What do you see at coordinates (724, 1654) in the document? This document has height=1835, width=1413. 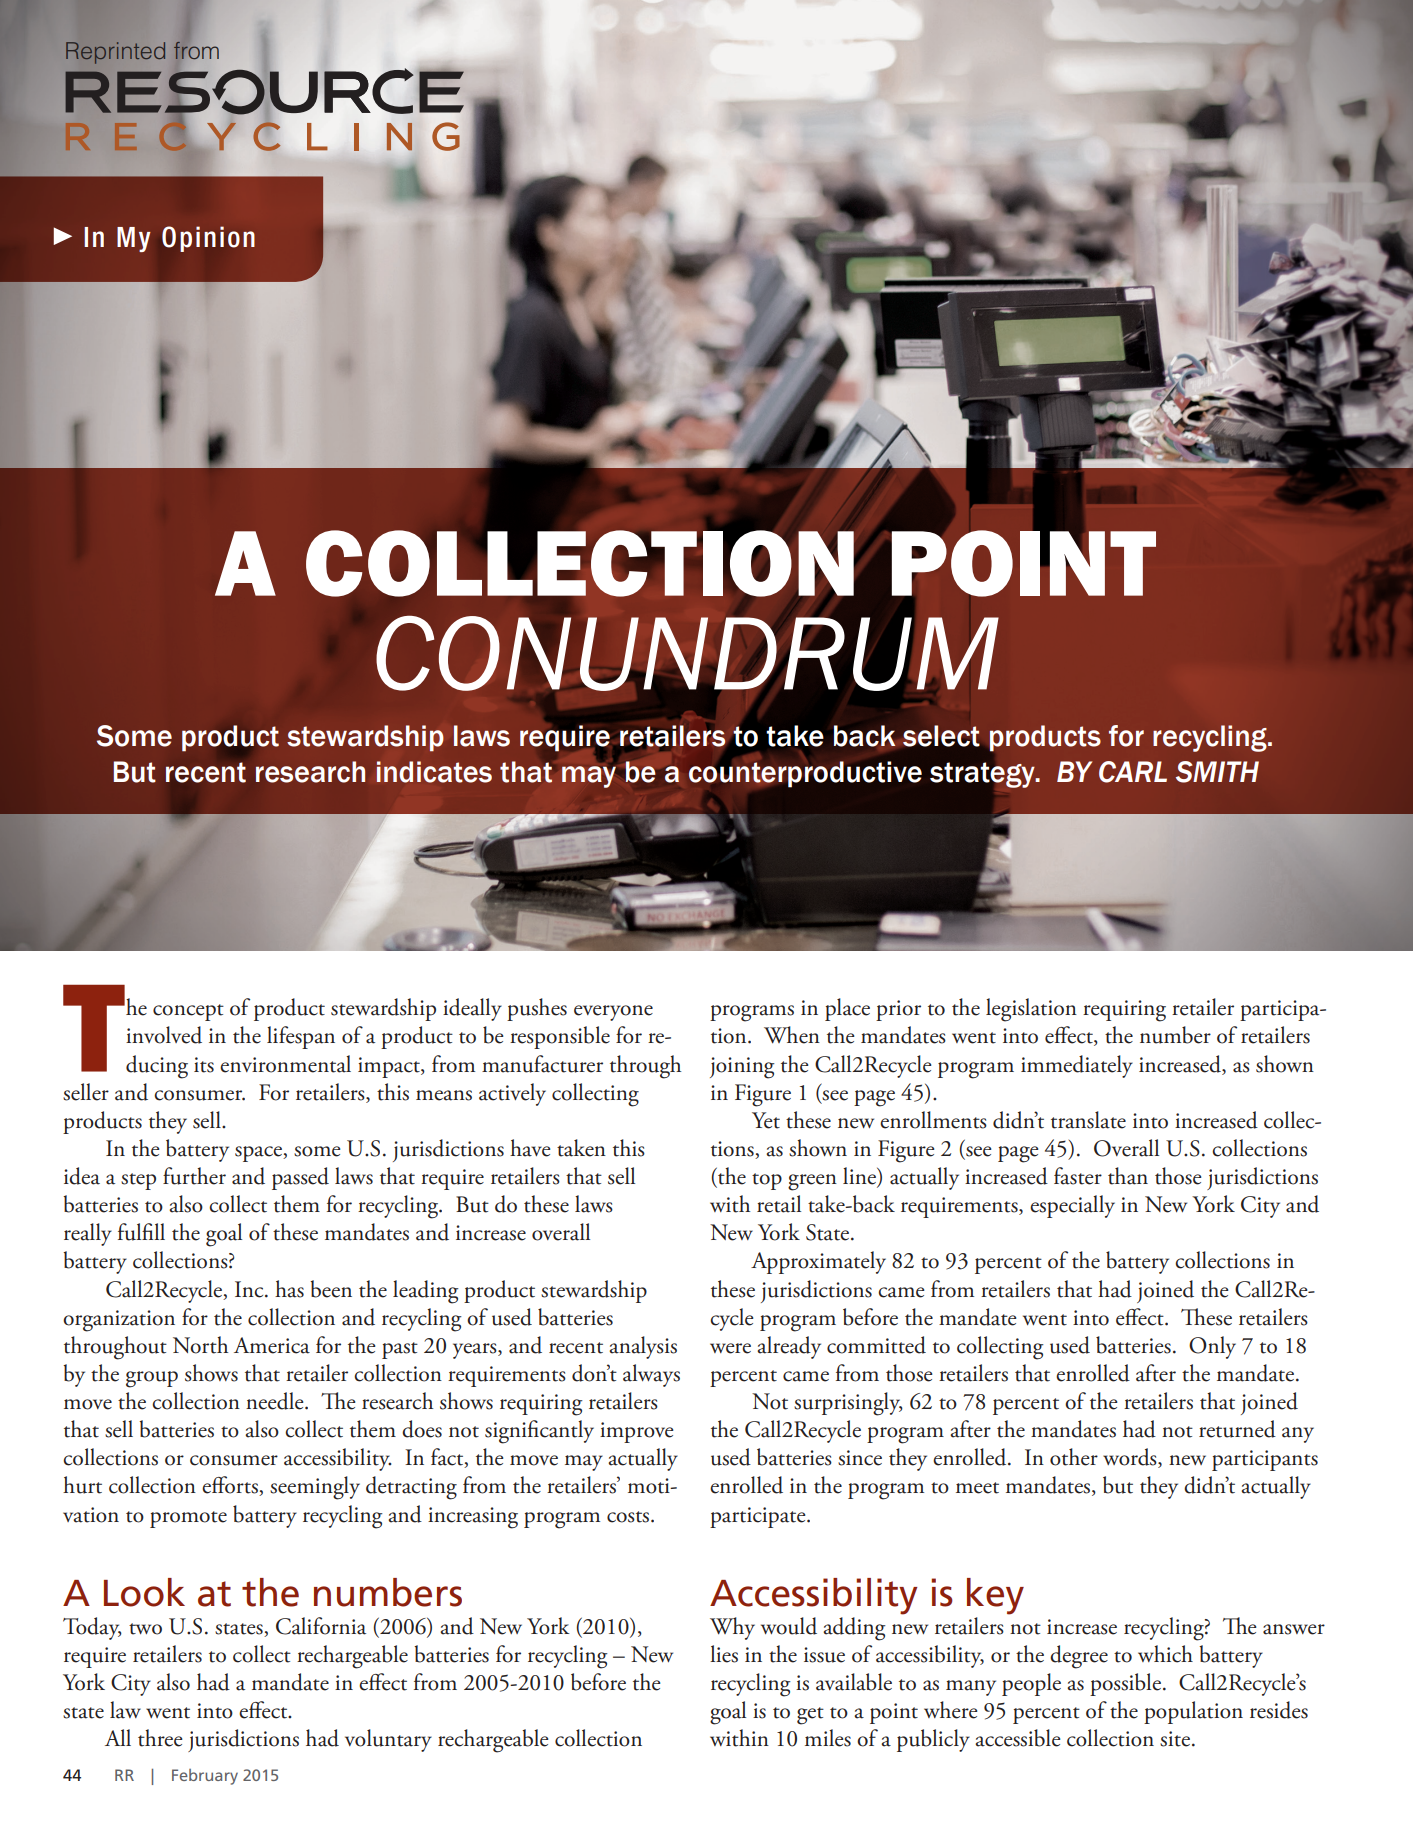 I see `lies` at bounding box center [724, 1654].
